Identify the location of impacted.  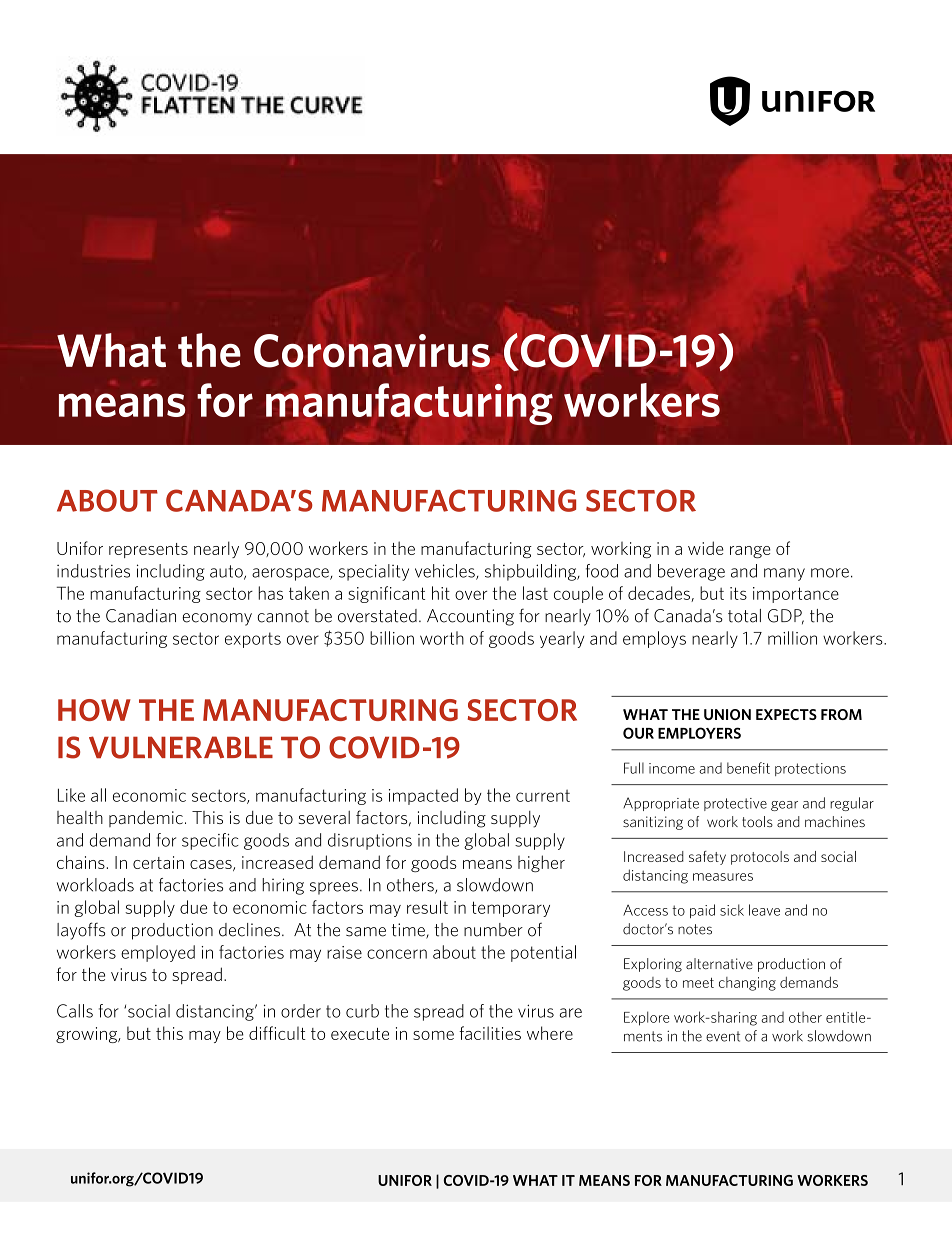
(423, 796).
